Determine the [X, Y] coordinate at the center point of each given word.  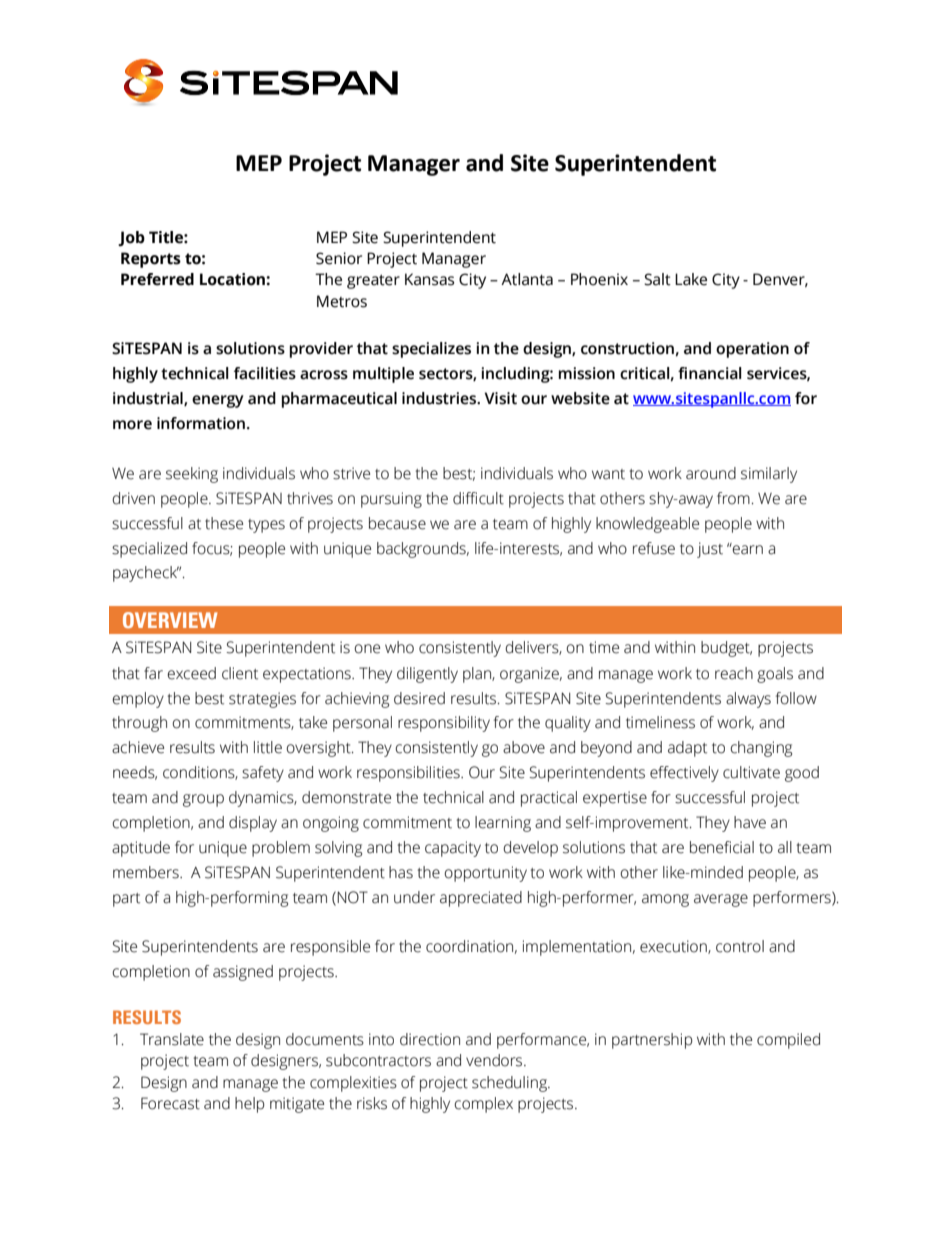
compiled [788, 1041]
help [250, 1105]
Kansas [429, 279]
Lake [691, 279]
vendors [495, 1060]
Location [233, 279]
